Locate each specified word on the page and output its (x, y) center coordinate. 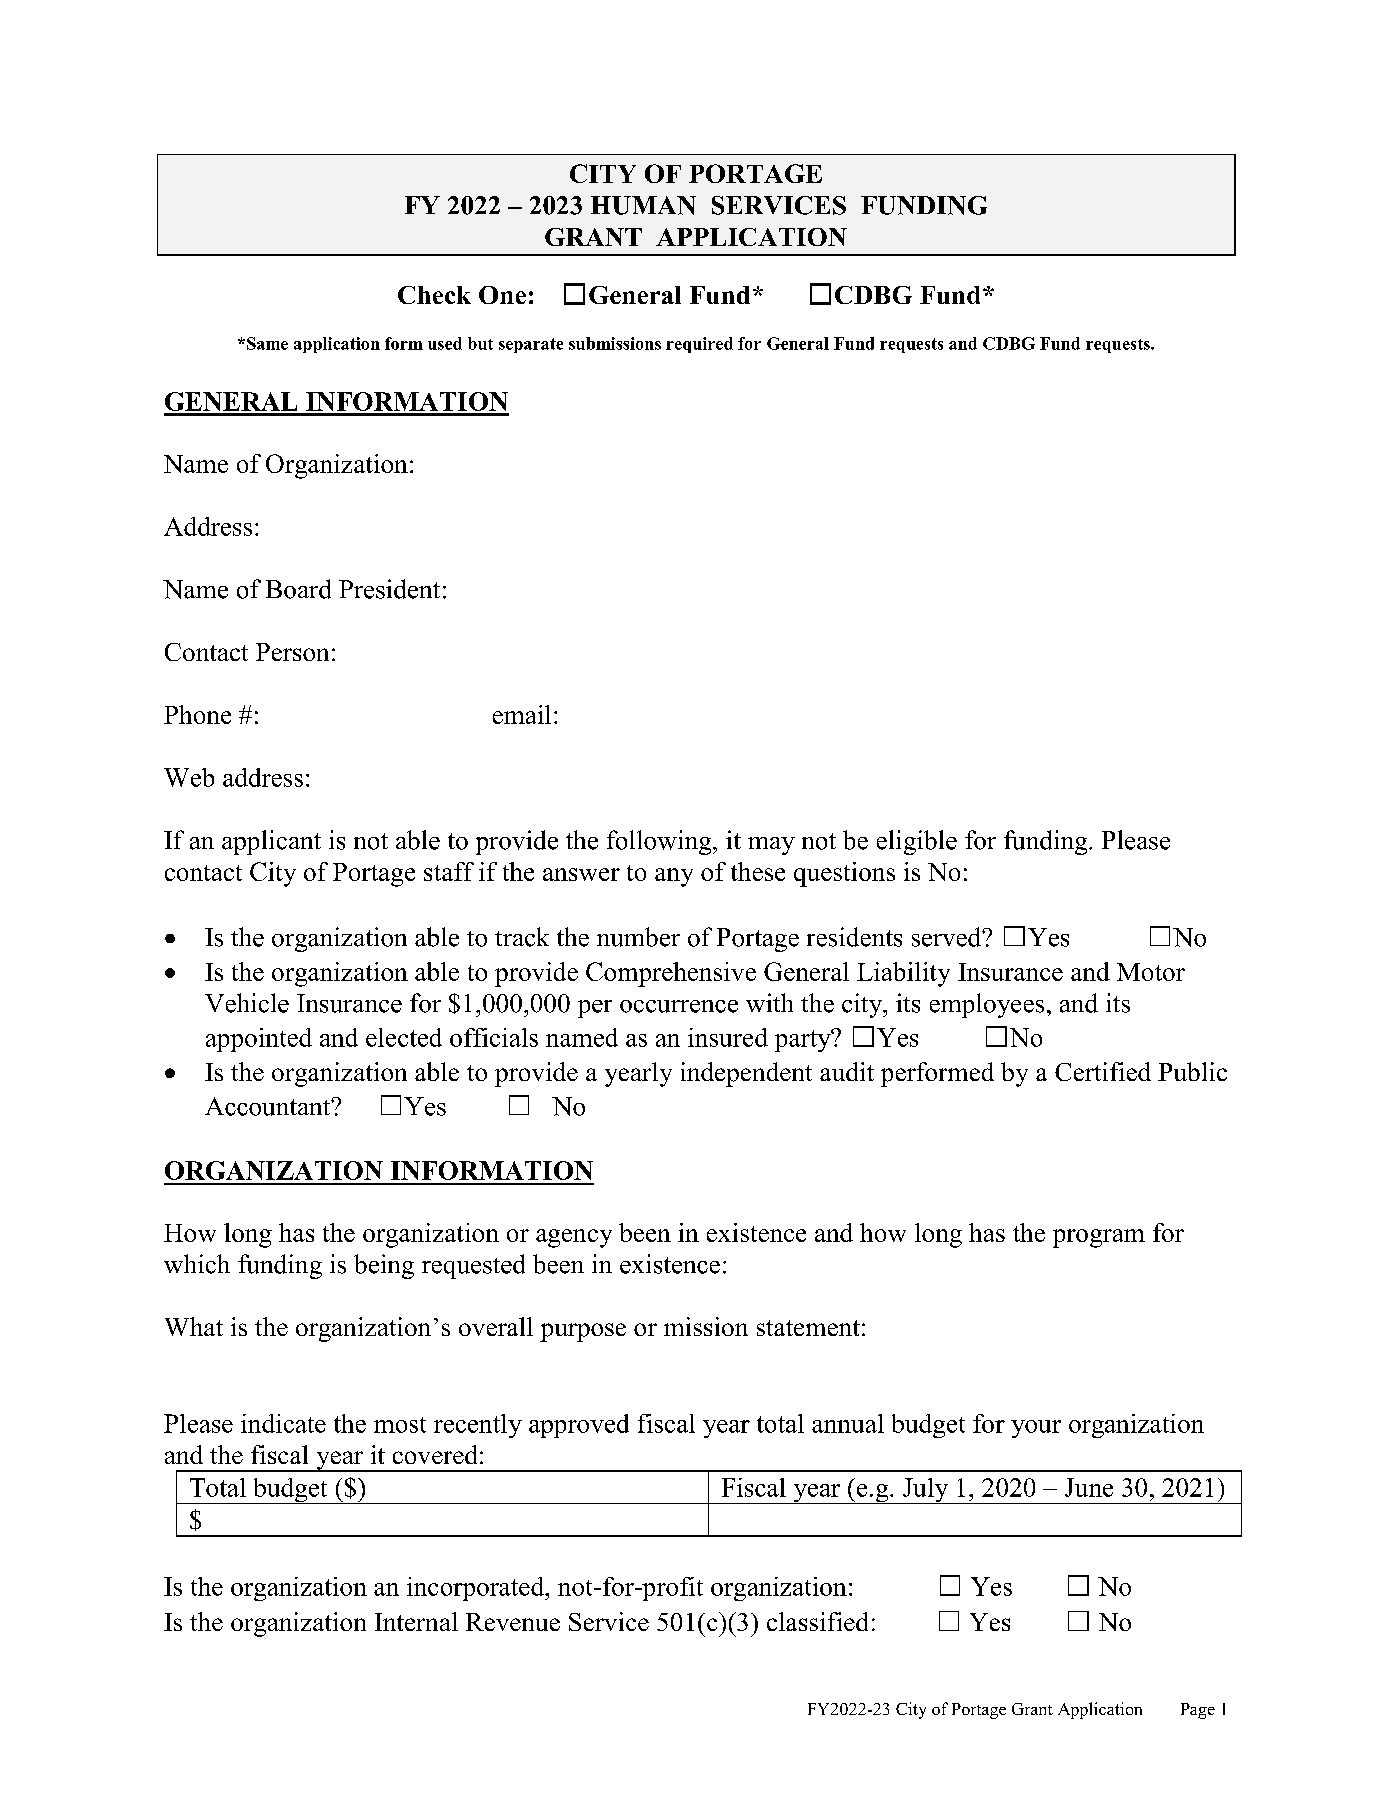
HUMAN (643, 205)
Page (1198, 1711)
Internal (416, 1621)
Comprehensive (671, 974)
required (699, 345)
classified (817, 1621)
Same (267, 343)
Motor (1151, 972)
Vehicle (247, 1003)
